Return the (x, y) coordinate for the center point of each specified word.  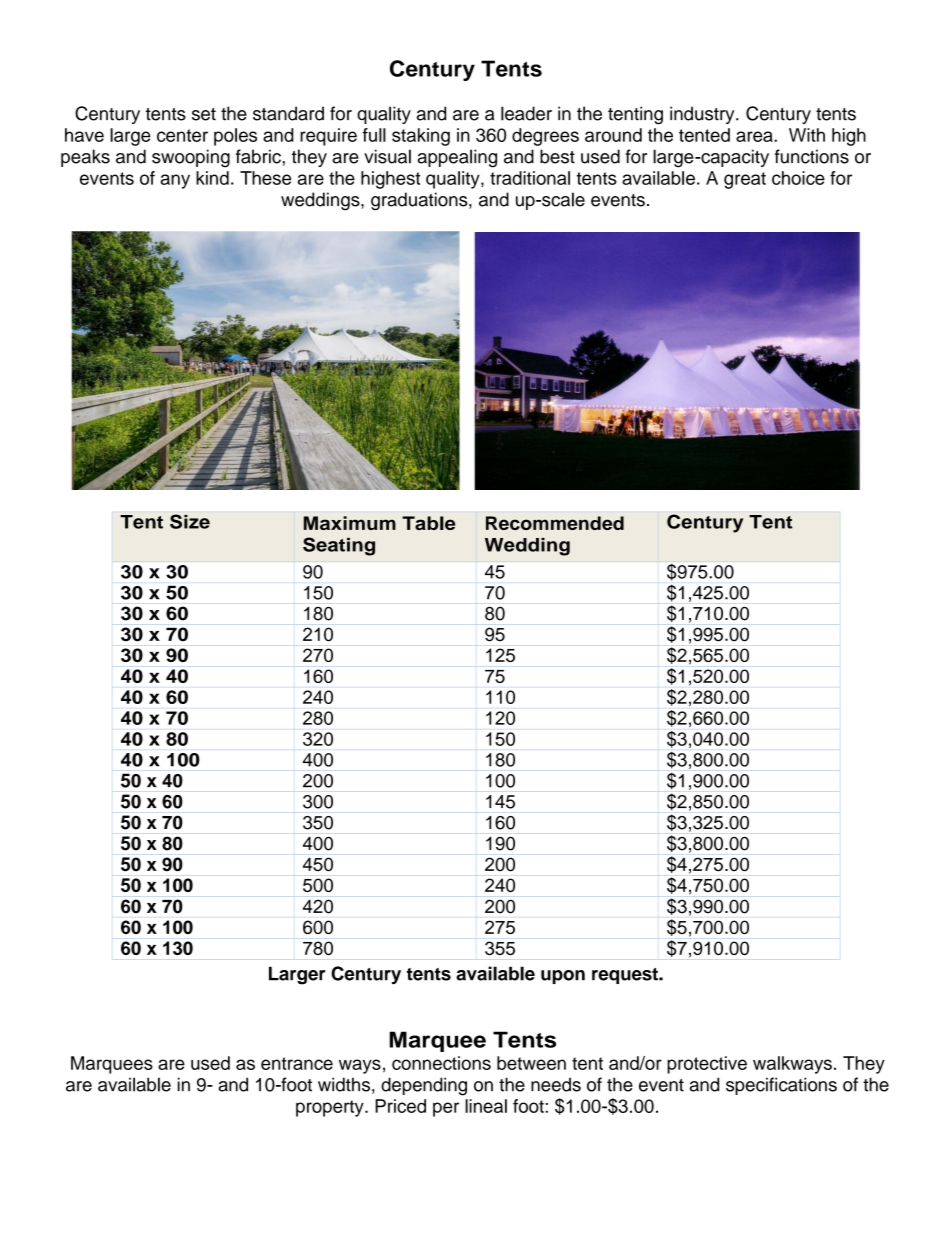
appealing (457, 158)
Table (428, 523)
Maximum (350, 523)
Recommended (555, 523)
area (755, 136)
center (182, 135)
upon (563, 977)
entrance (297, 1063)
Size (190, 521)
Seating (339, 546)
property (331, 1108)
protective (707, 1065)
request (626, 976)
